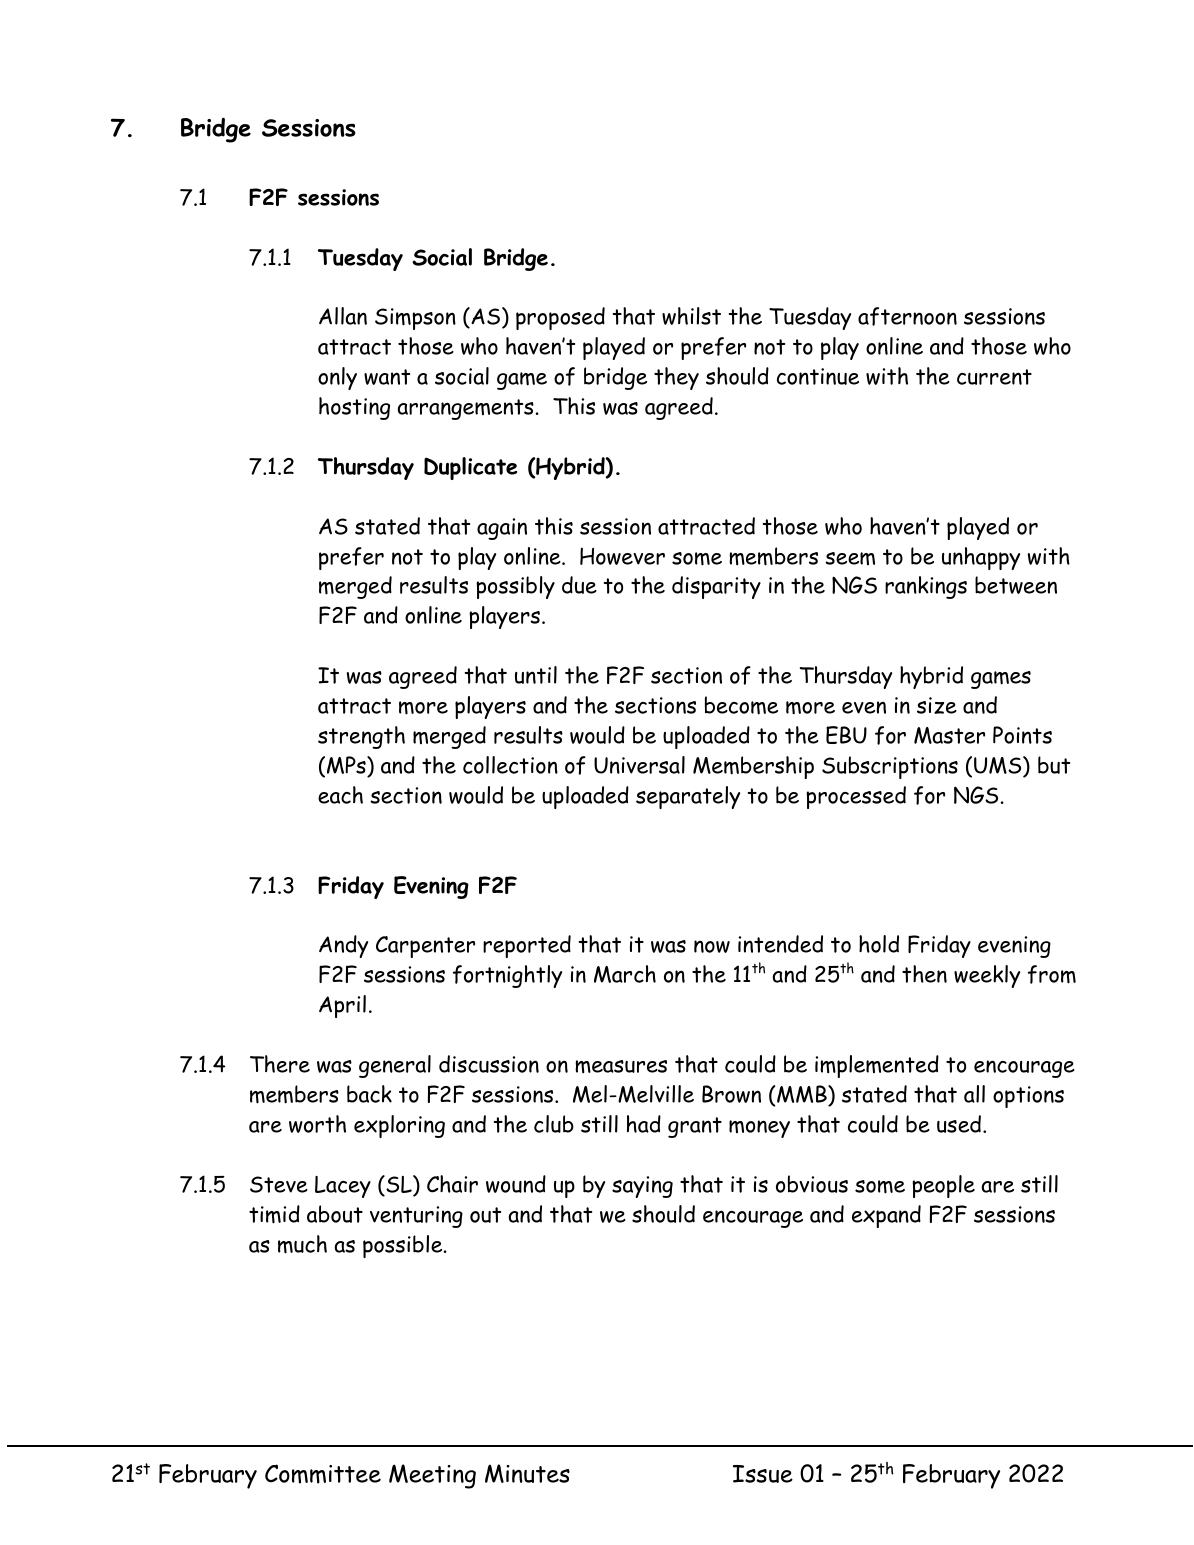 This screenshot has height=1545, width=1194. What do you see at coordinates (387, 377) in the screenshot?
I see `want` at bounding box center [387, 377].
